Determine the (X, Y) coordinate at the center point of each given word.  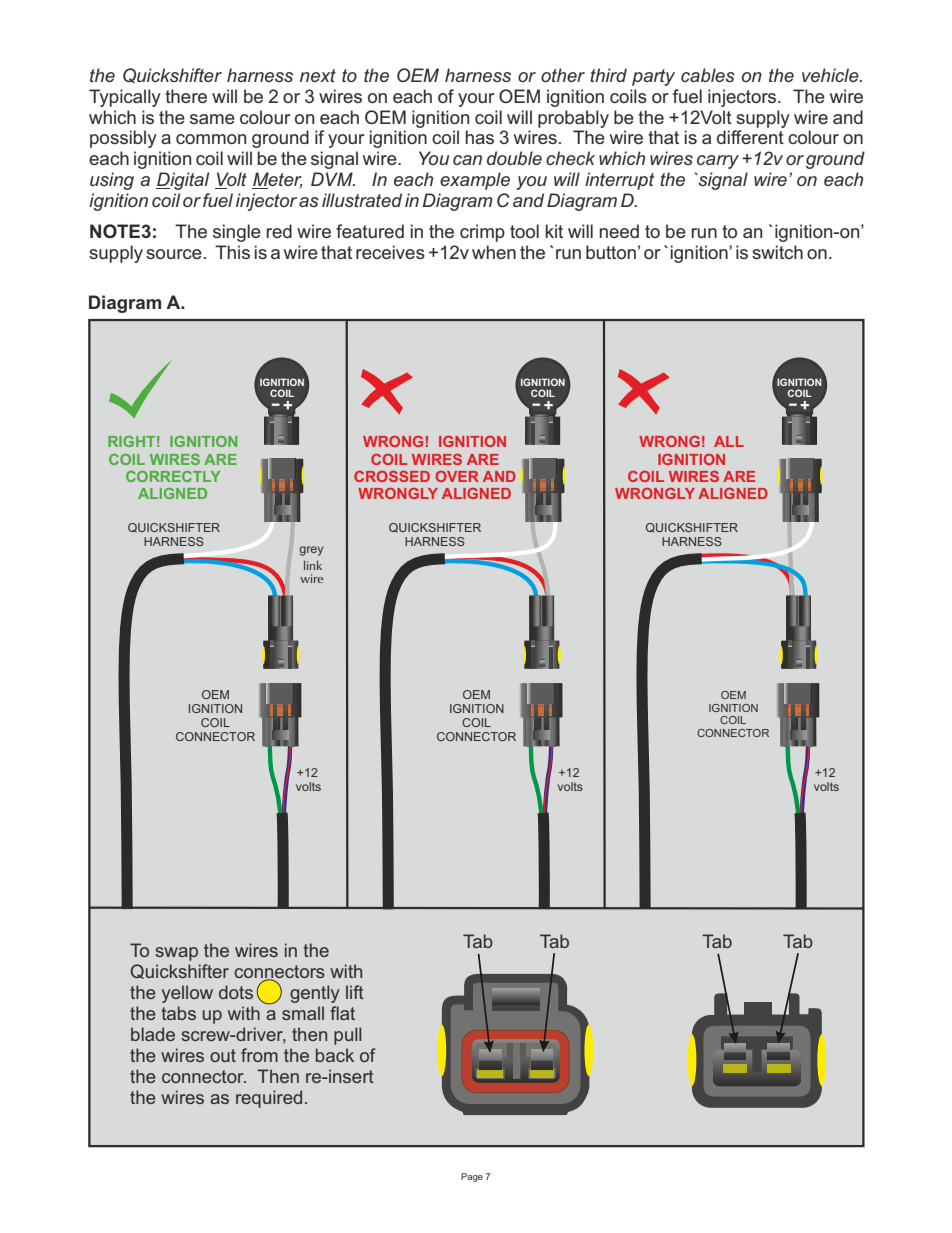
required (269, 1099)
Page (472, 1177)
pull (347, 1036)
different (750, 137)
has (480, 137)
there (186, 96)
